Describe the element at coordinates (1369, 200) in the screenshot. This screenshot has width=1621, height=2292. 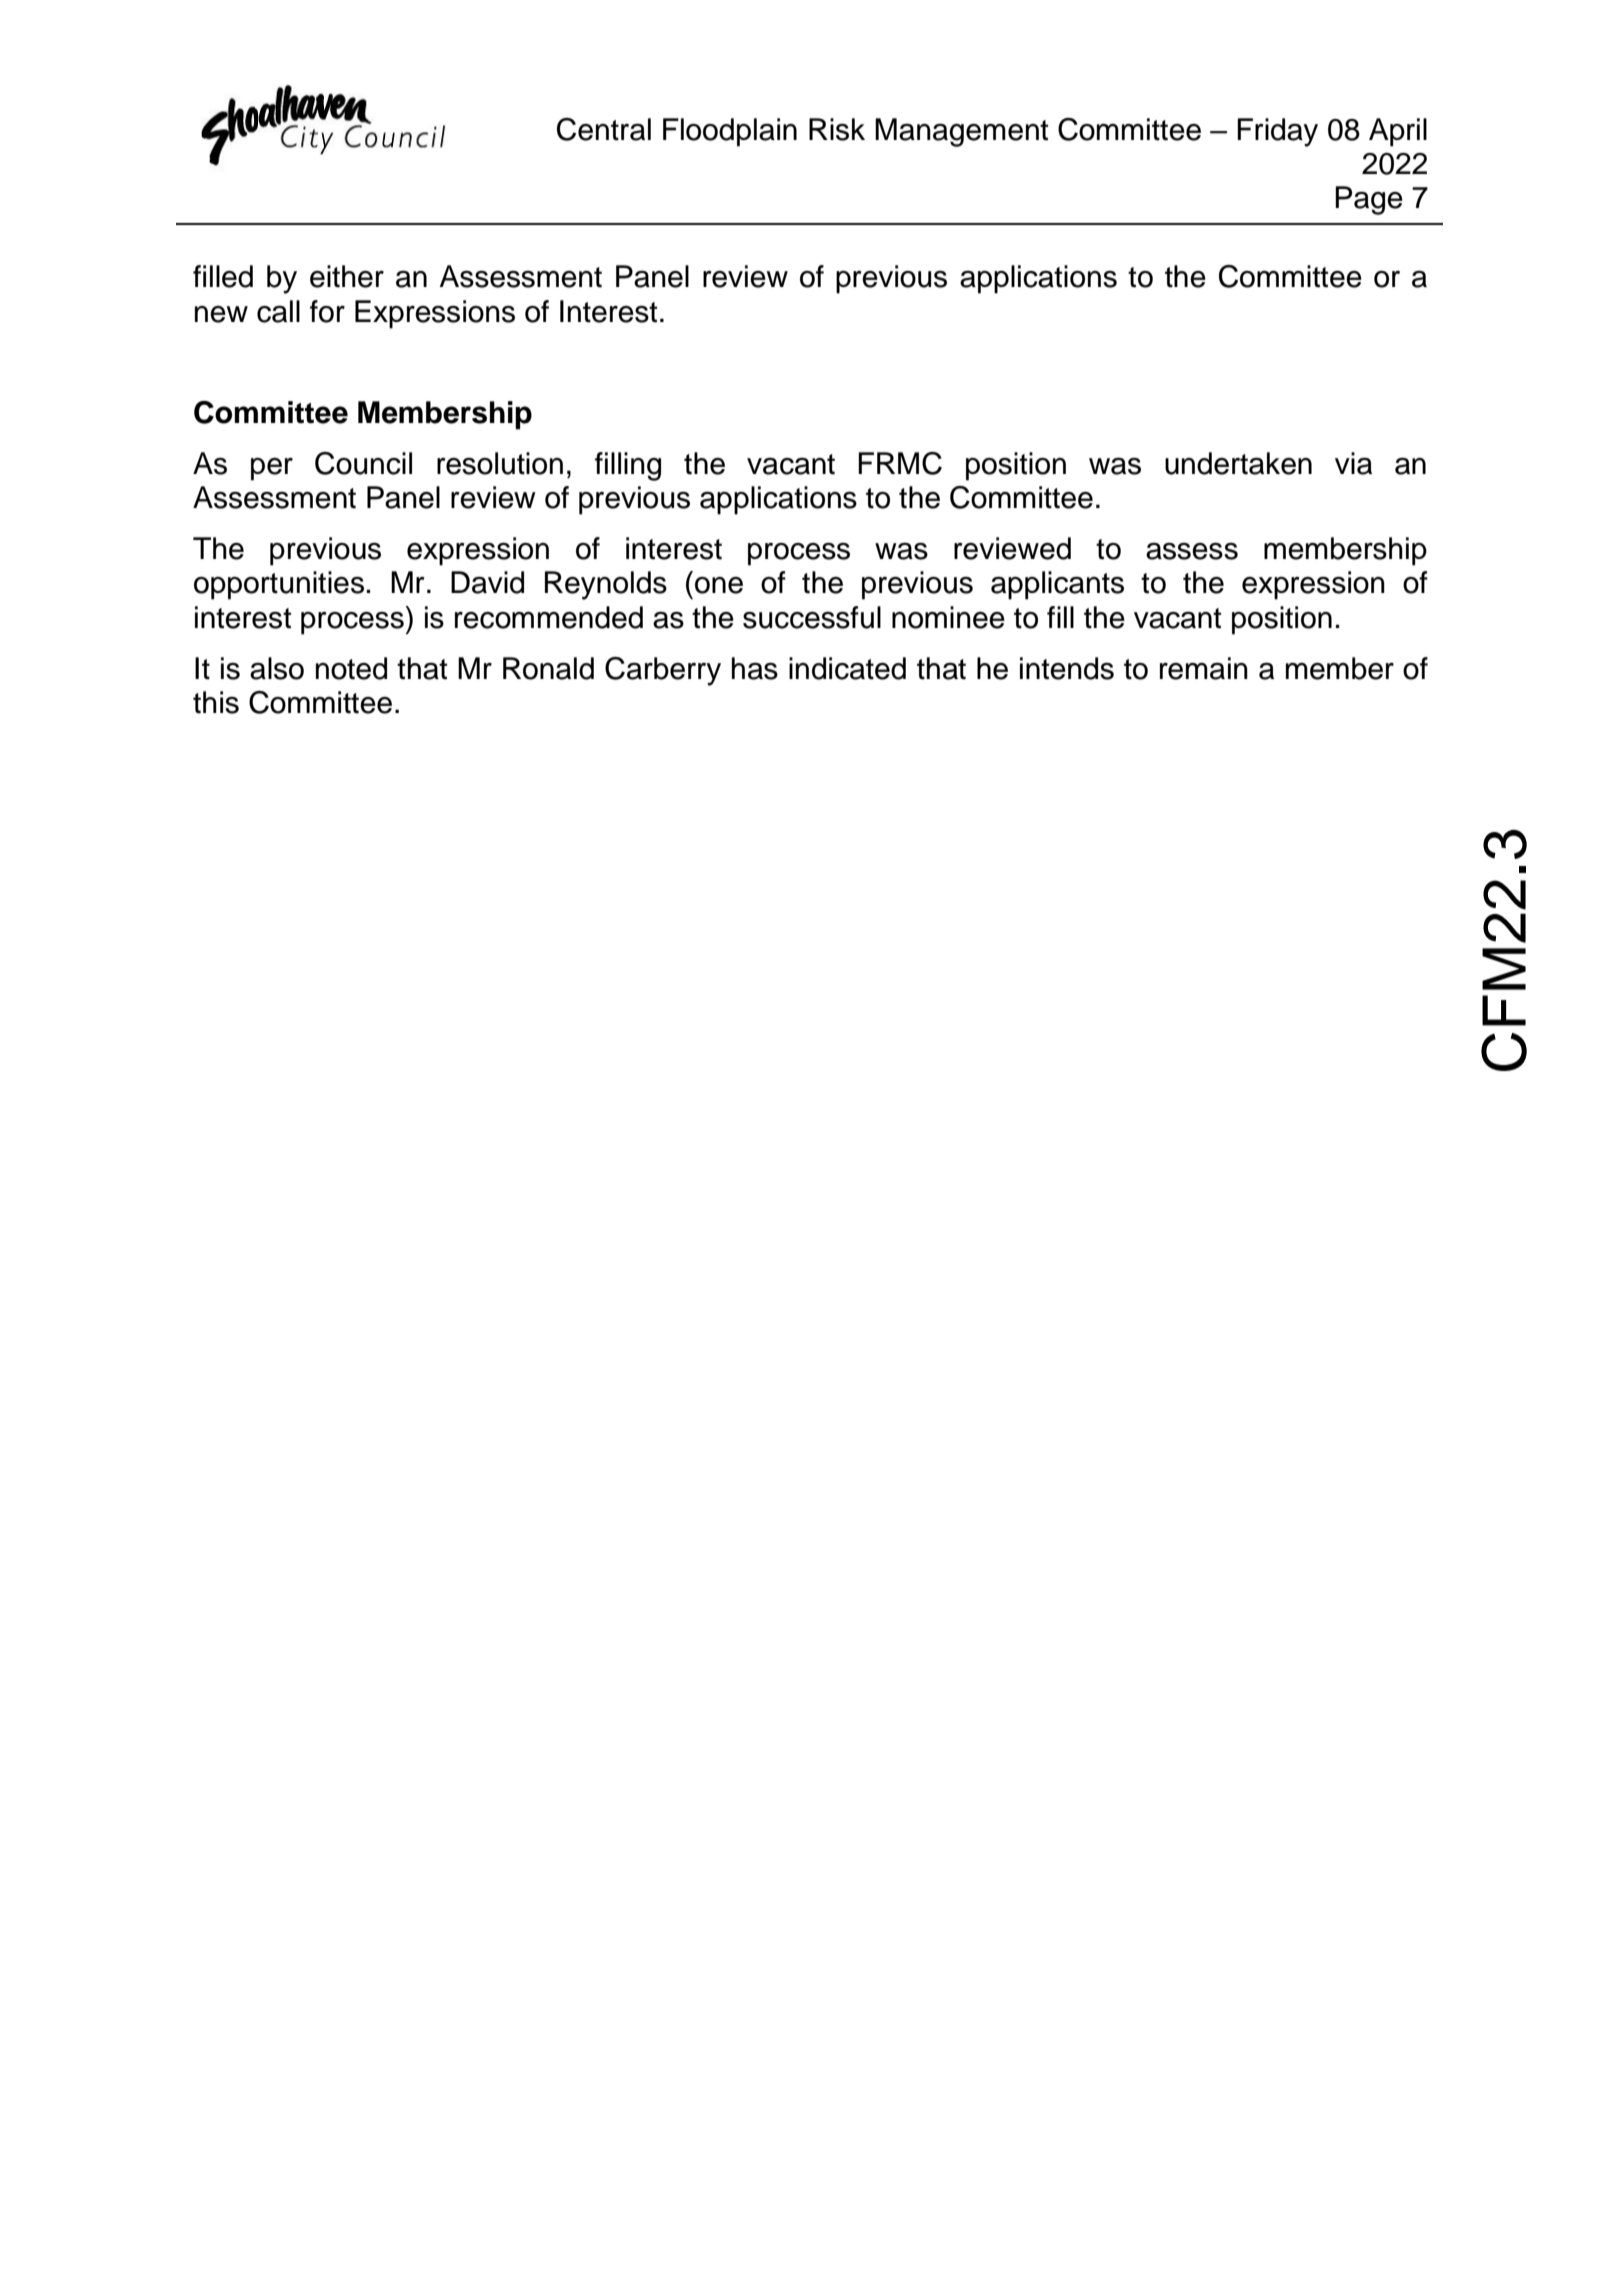
I see `Page` at that location.
